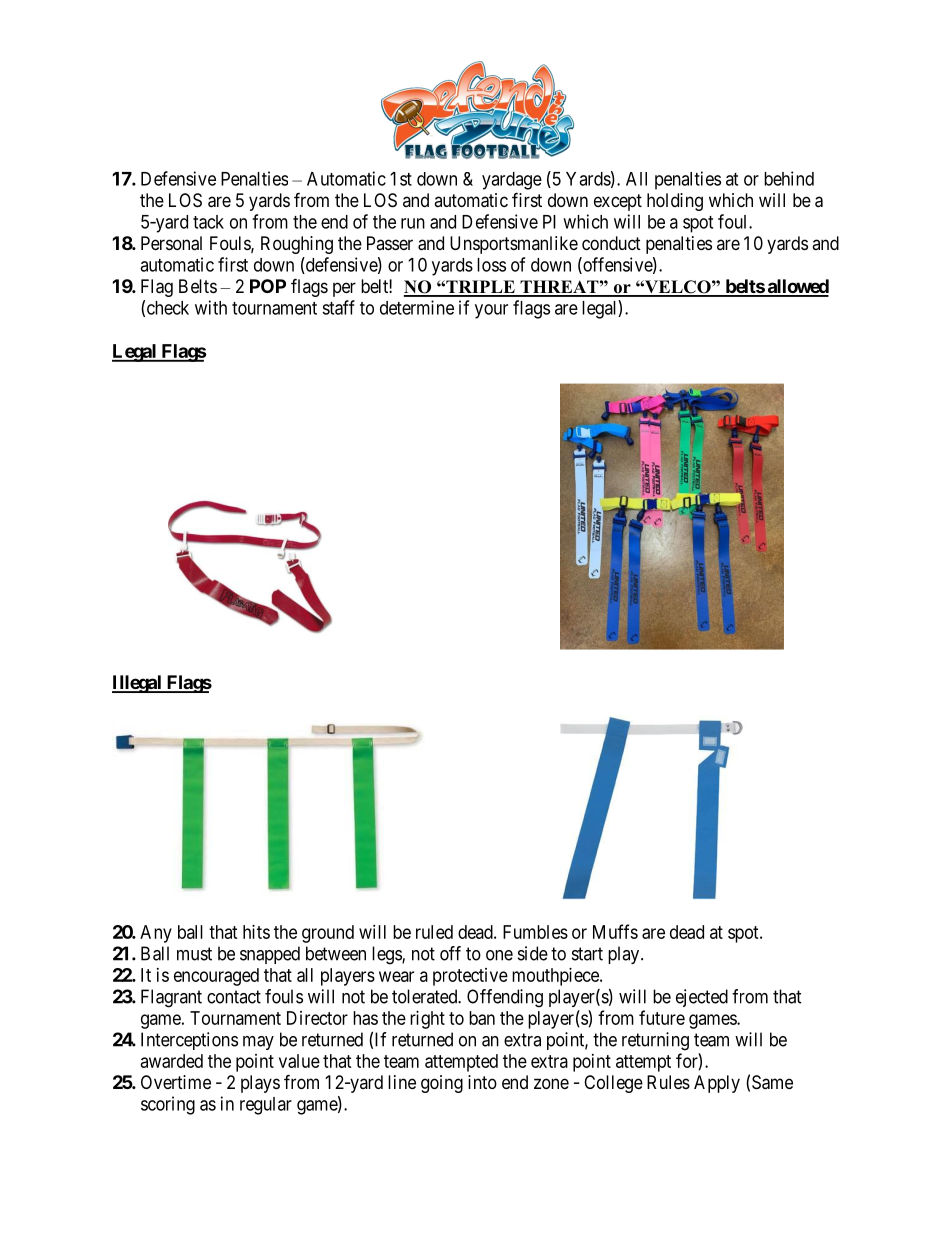 The height and width of the document is (1233, 952). What do you see at coordinates (535, 932) in the document?
I see `Fumbles` at bounding box center [535, 932].
